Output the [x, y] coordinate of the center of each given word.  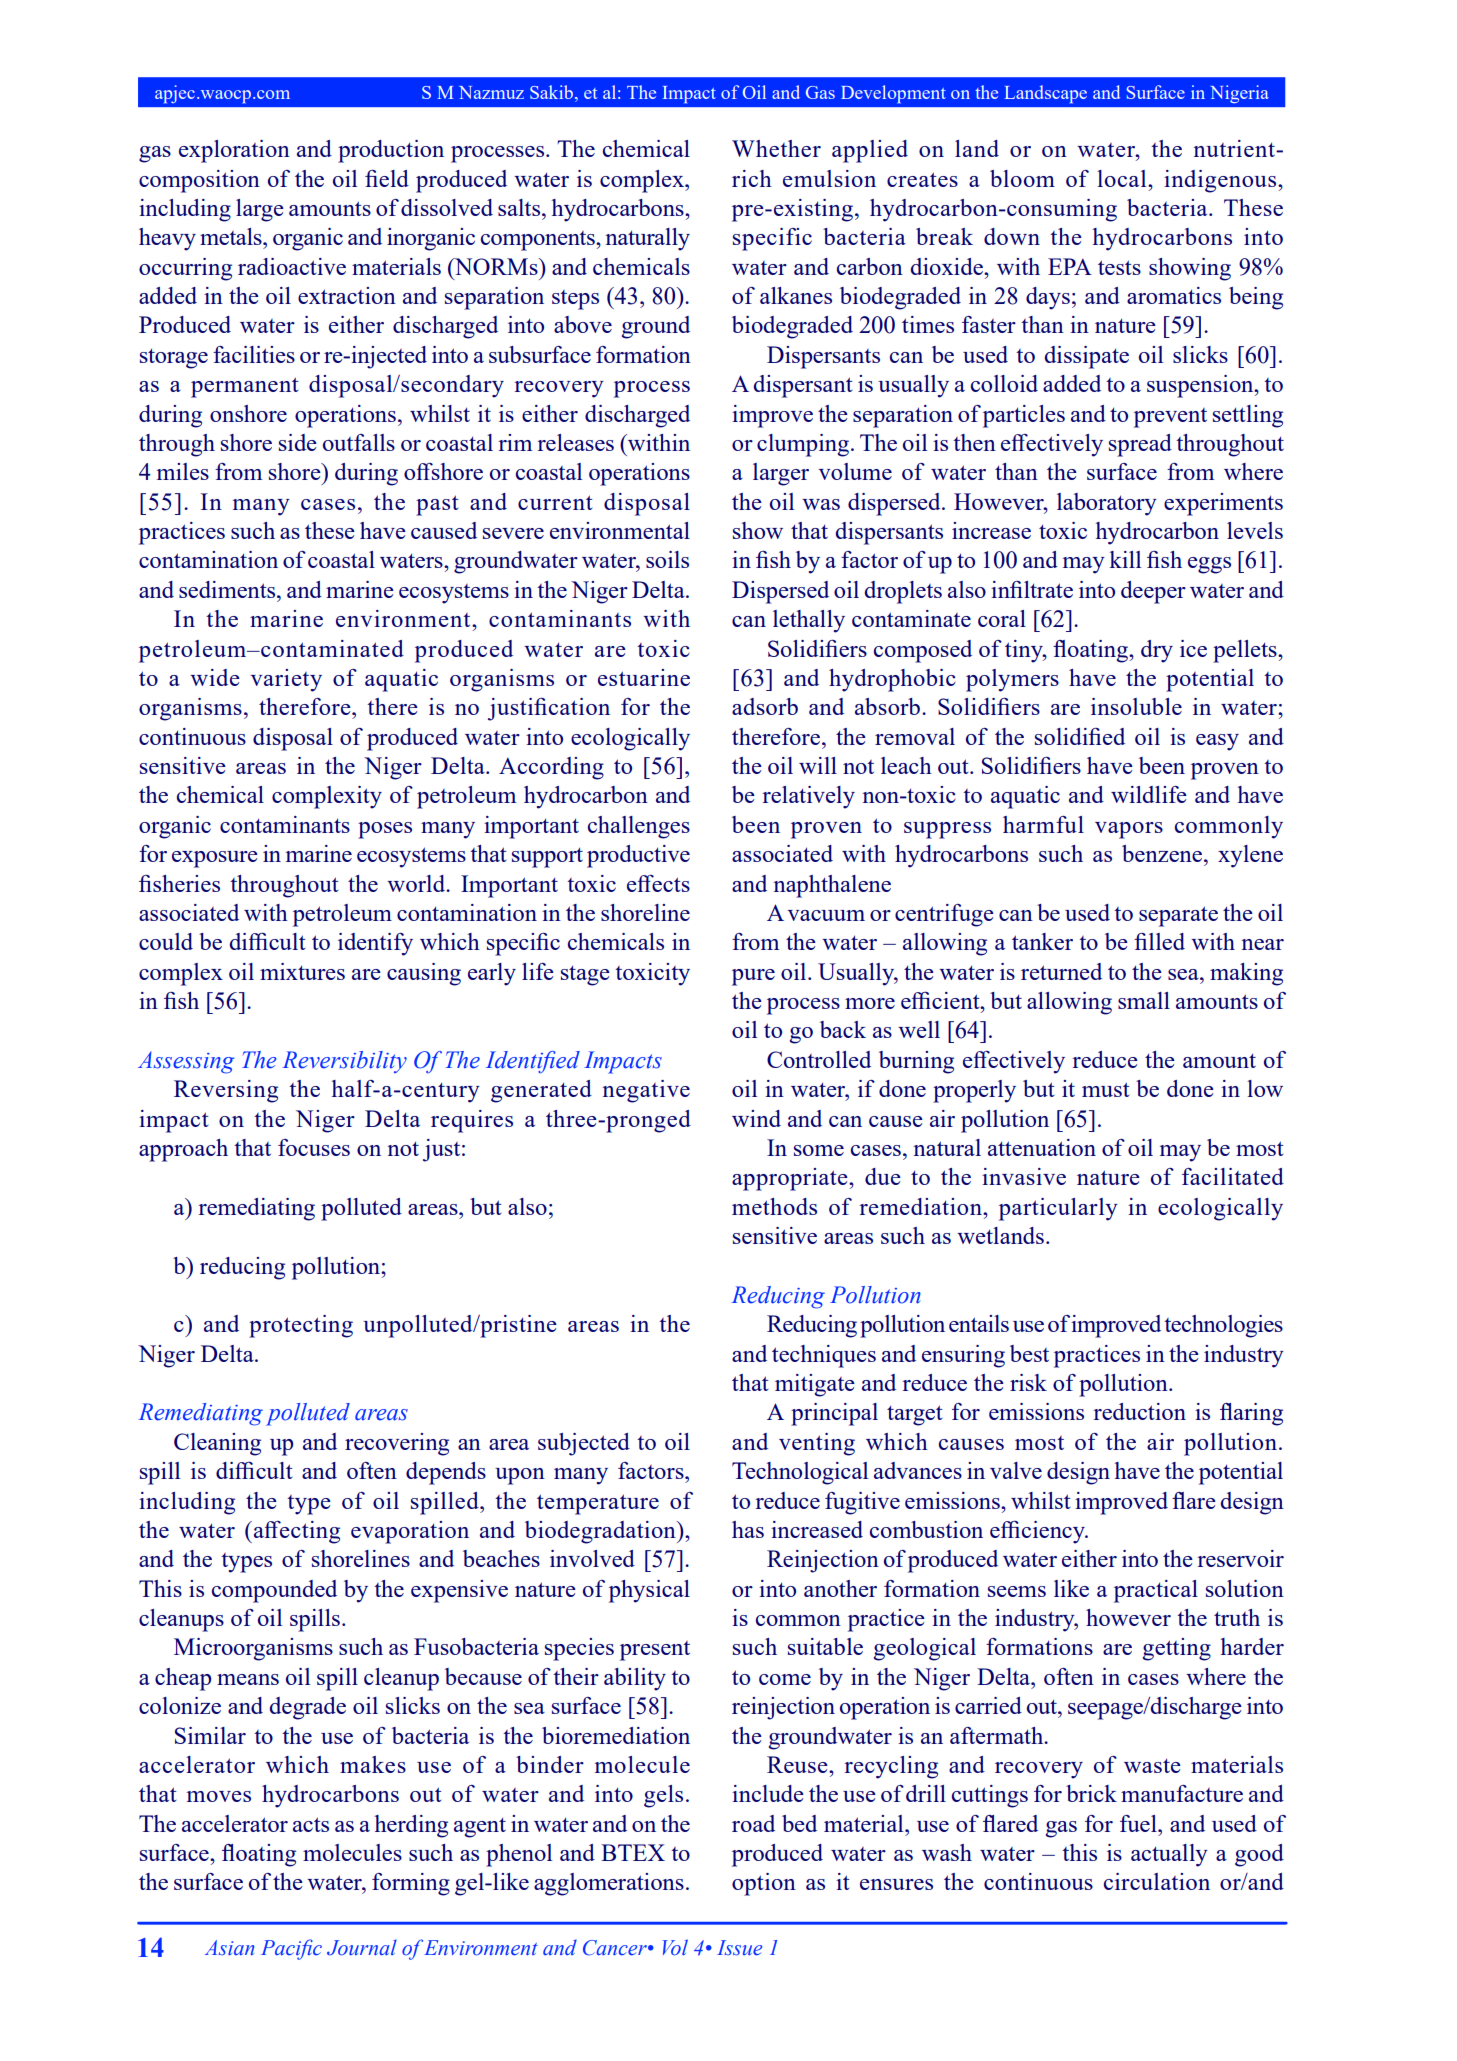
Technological [800, 1473]
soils [667, 559]
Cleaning [217, 1444]
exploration [234, 151]
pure [753, 977]
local [1123, 178]
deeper [1153, 592]
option [764, 1884]
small [1144, 1000]
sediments [228, 589]
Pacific [291, 1949]
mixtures [302, 971]
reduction [1139, 1411]
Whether [776, 148]
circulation [1157, 1881]
